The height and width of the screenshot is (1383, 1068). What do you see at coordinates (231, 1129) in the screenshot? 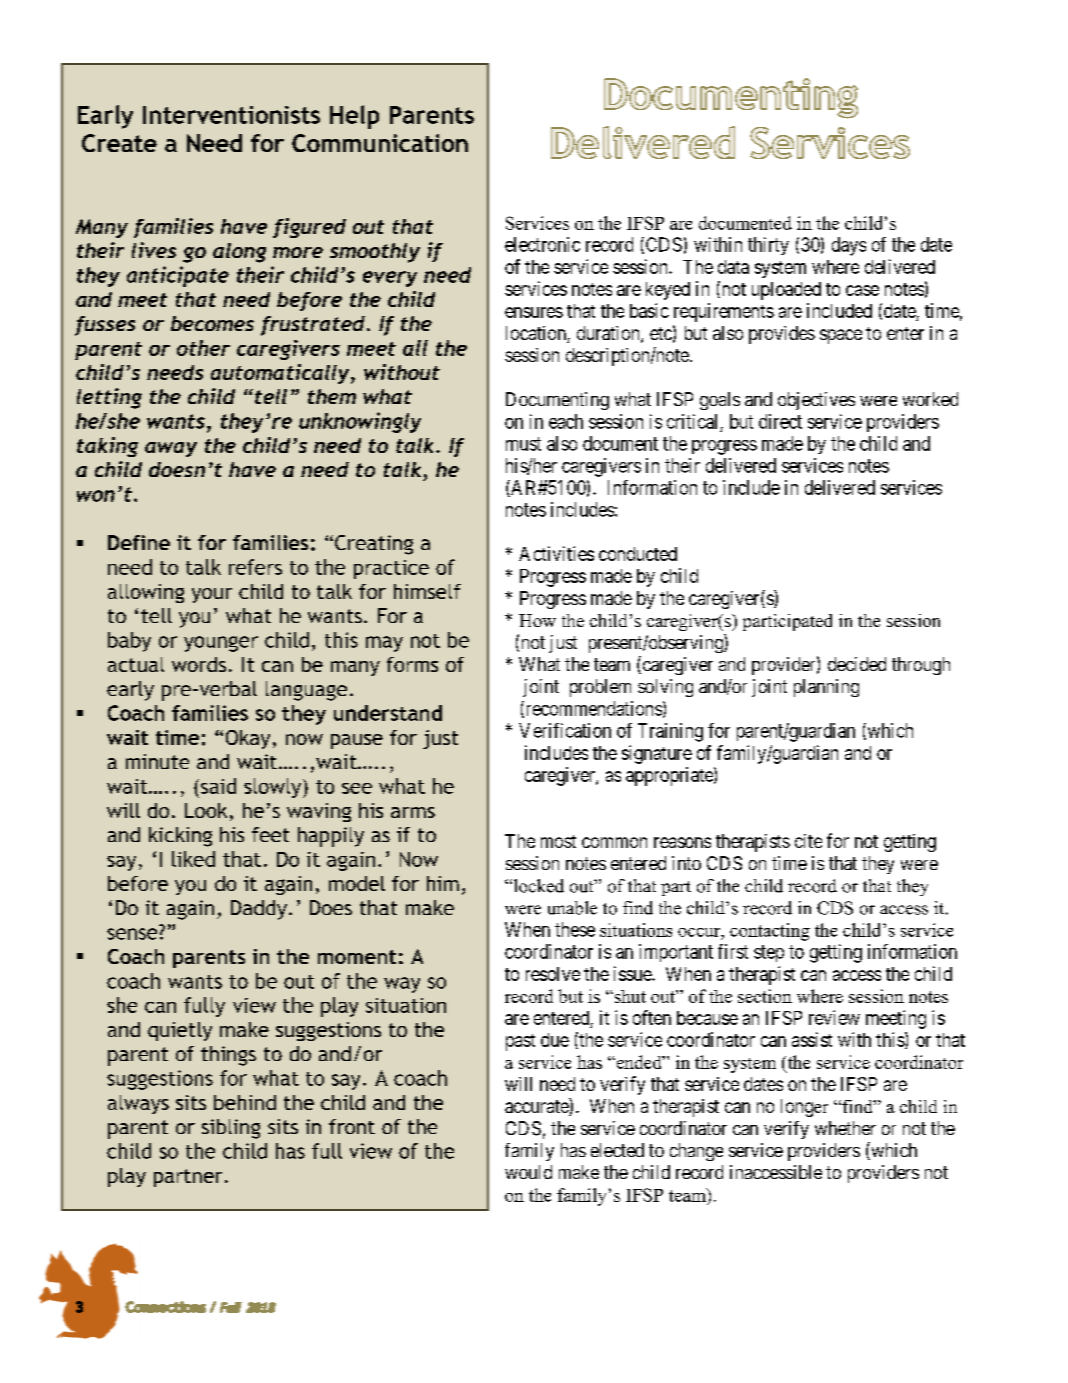
I see `sibling` at bounding box center [231, 1129].
